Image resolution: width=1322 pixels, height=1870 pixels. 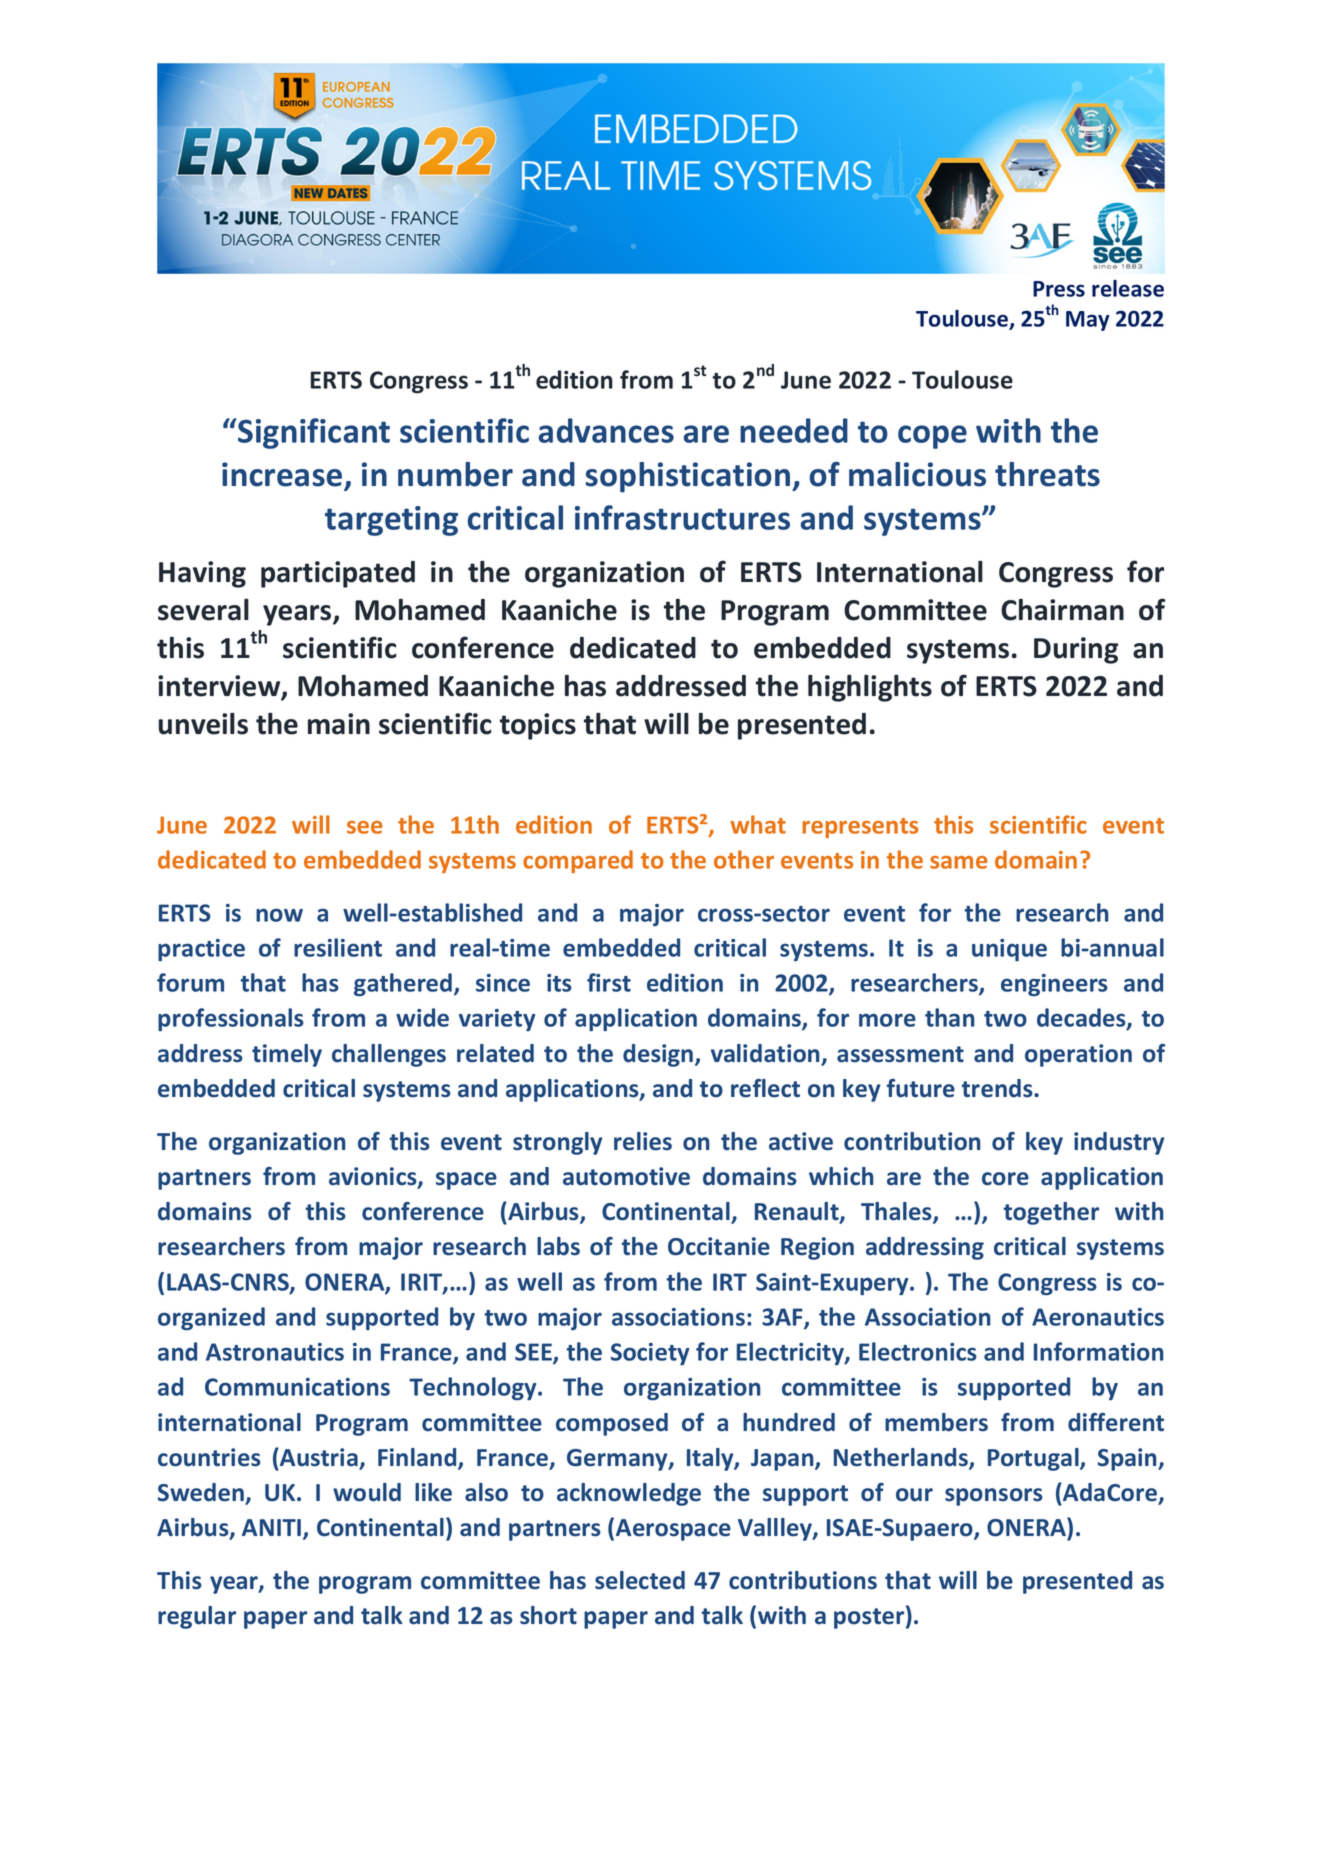 I want to click on During, so click(x=1076, y=650).
